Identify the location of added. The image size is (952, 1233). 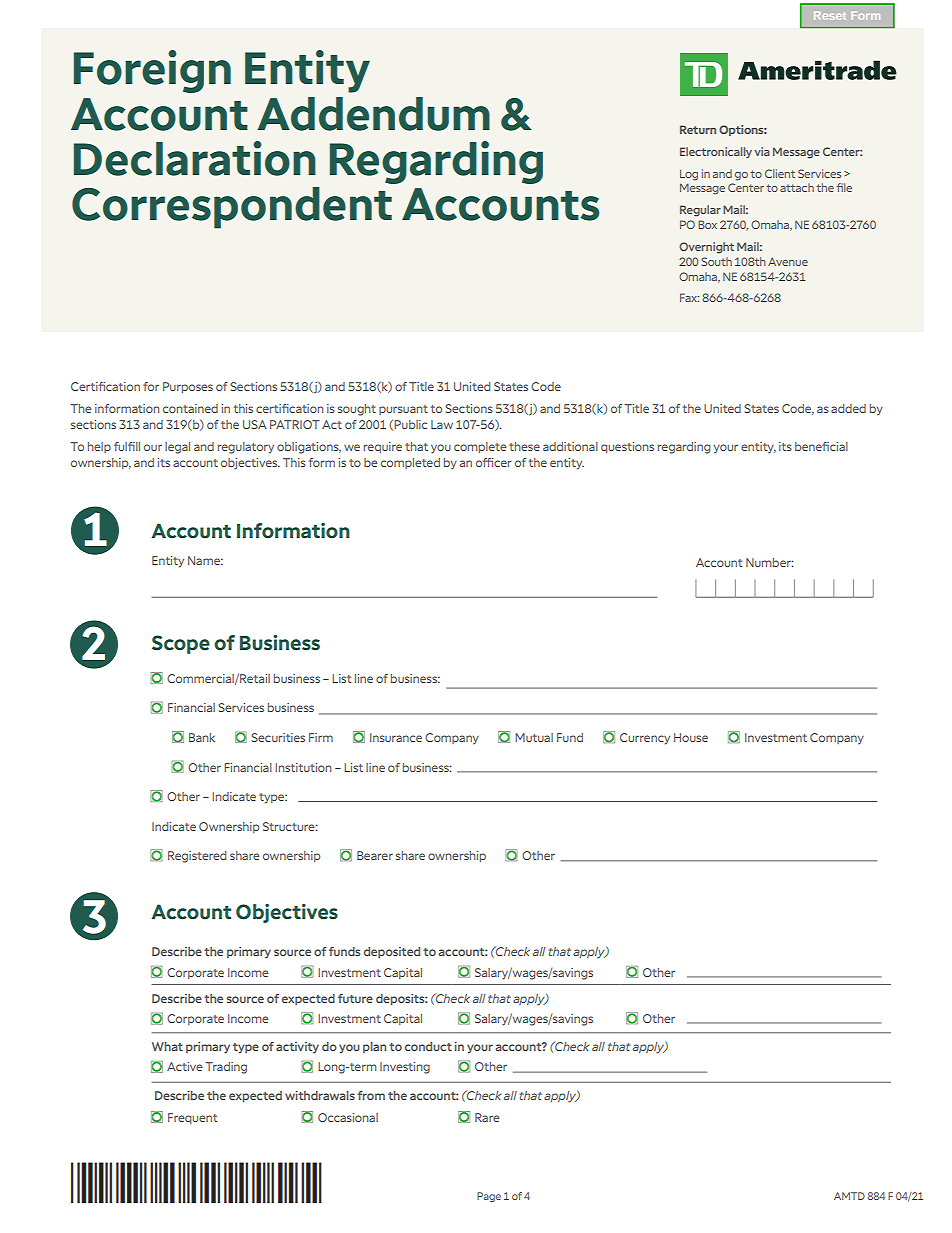
(848, 408).
